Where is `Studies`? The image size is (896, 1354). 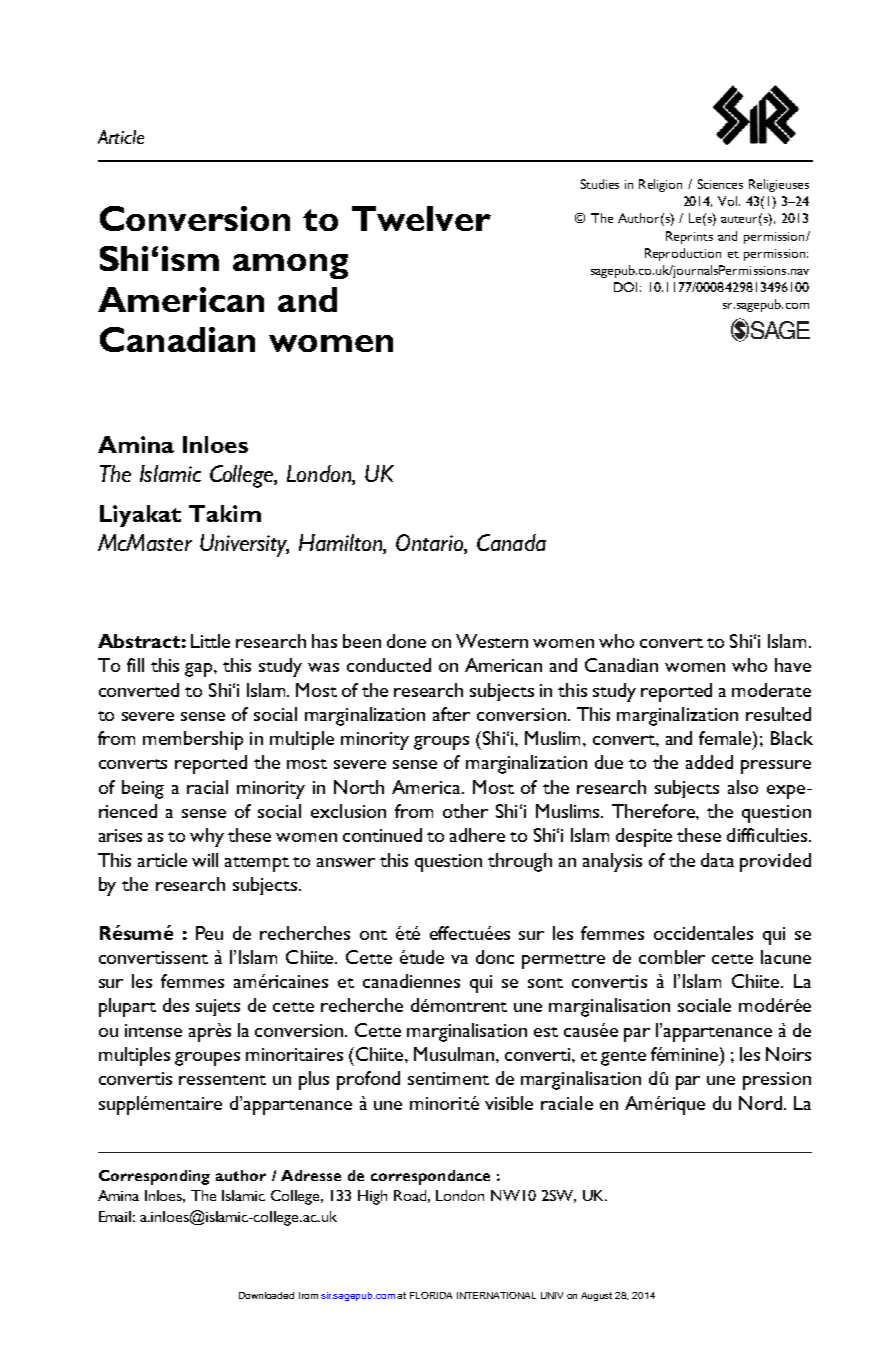
Studies is located at coordinates (600, 184).
